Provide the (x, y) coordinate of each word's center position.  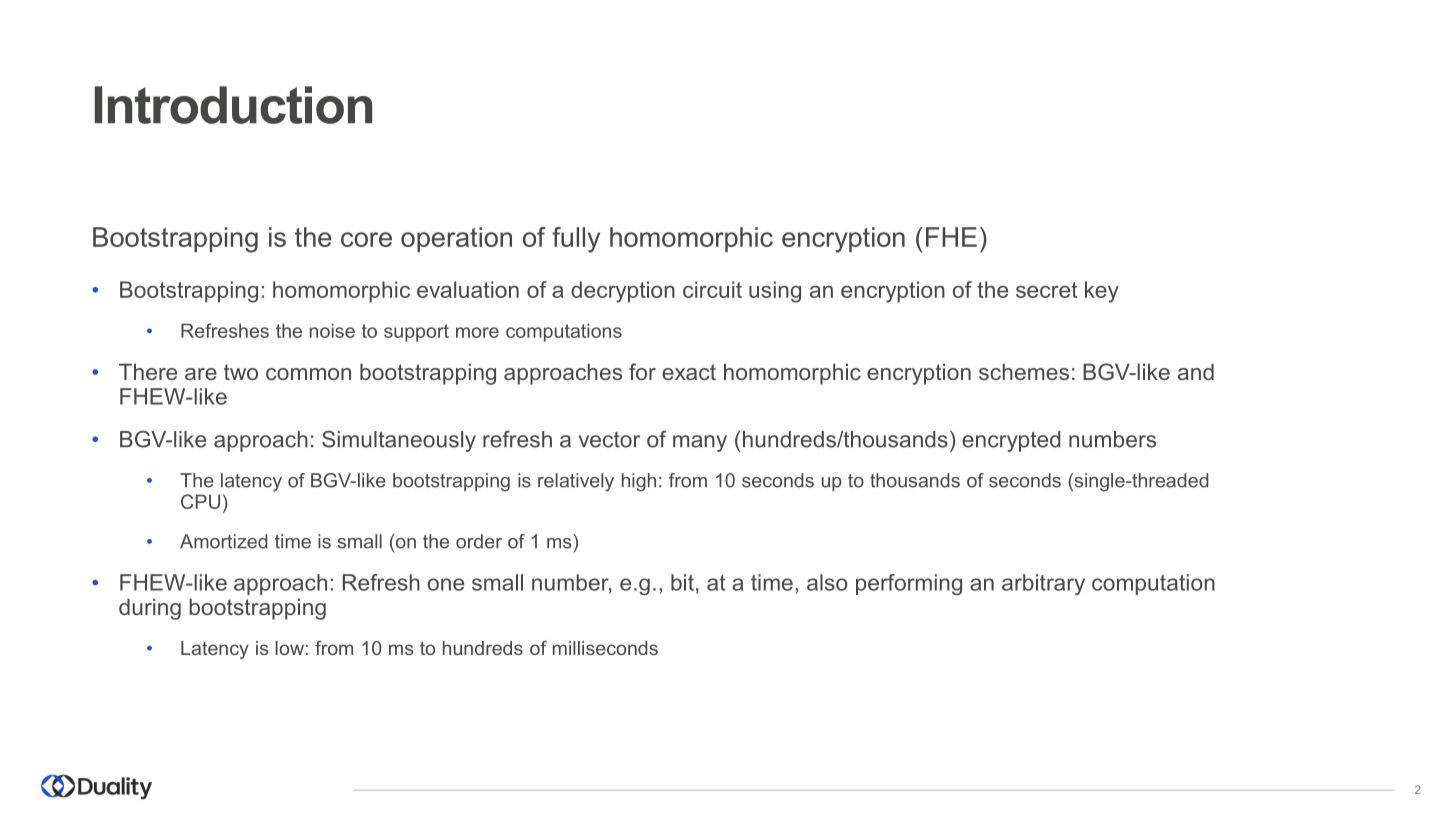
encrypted (1011, 441)
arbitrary (1043, 584)
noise (332, 330)
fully (576, 240)
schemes (1024, 371)
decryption (623, 292)
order (479, 541)
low (290, 648)
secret (1047, 290)
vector (609, 440)
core (366, 239)
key (1102, 292)
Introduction (233, 105)
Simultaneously (399, 441)
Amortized (224, 541)
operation (456, 239)
